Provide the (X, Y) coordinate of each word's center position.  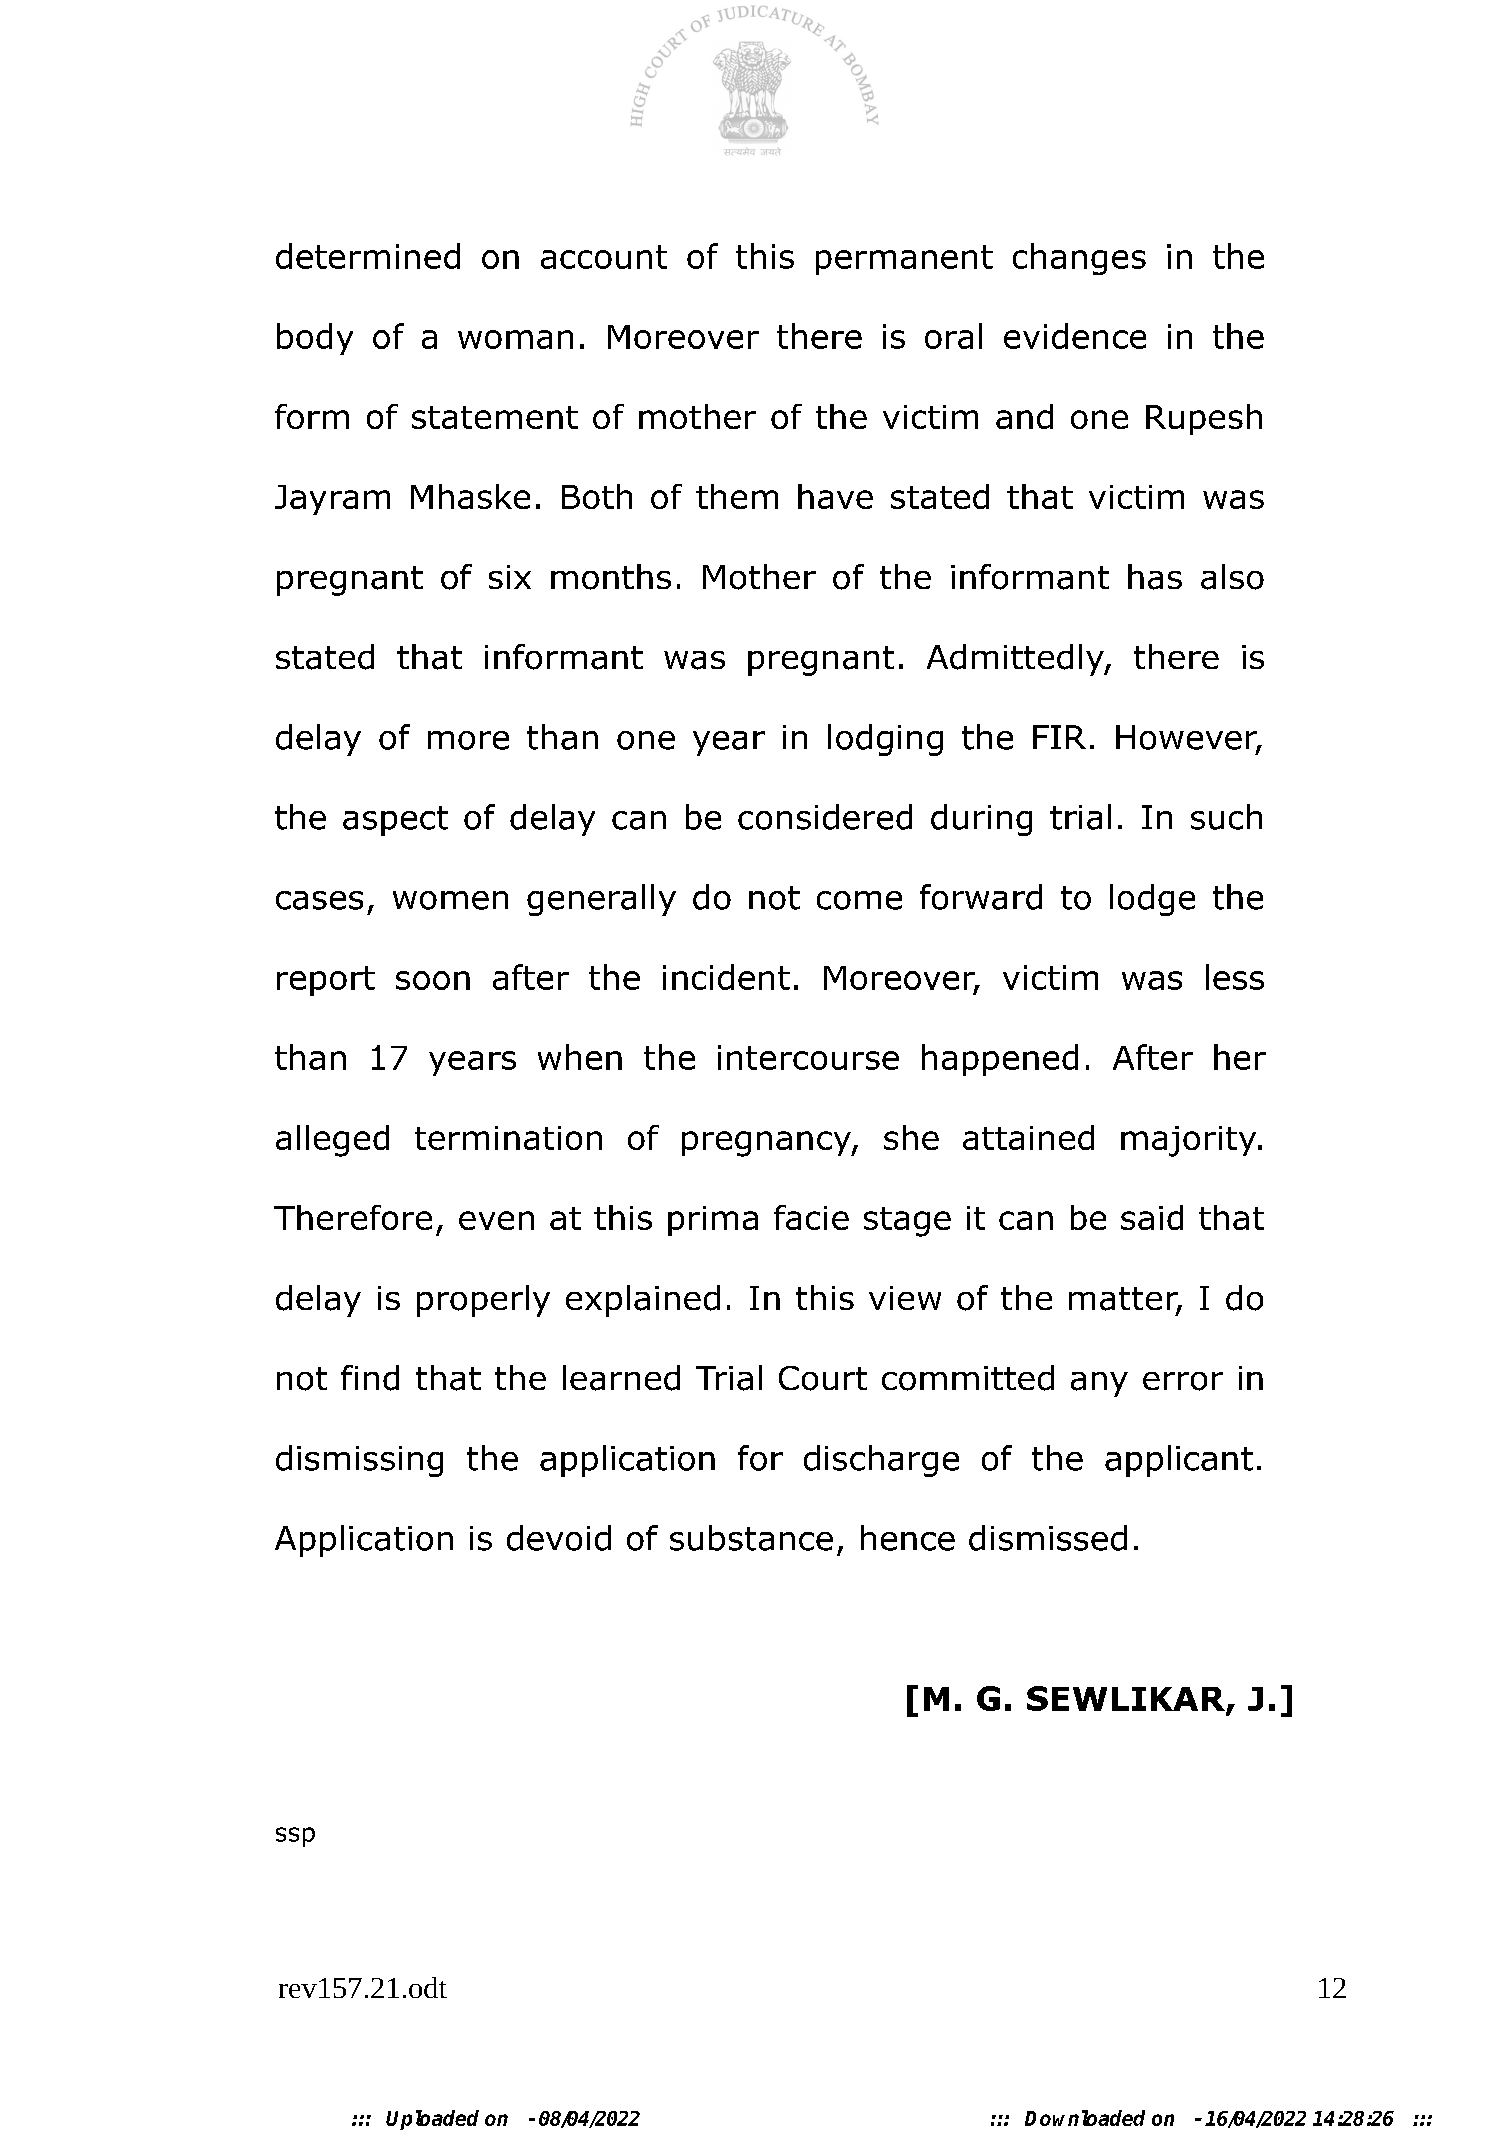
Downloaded (1085, 2118)
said (1152, 1217)
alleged (332, 1141)
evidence (1075, 336)
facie (811, 1217)
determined (368, 256)
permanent (904, 260)
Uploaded (432, 2120)
